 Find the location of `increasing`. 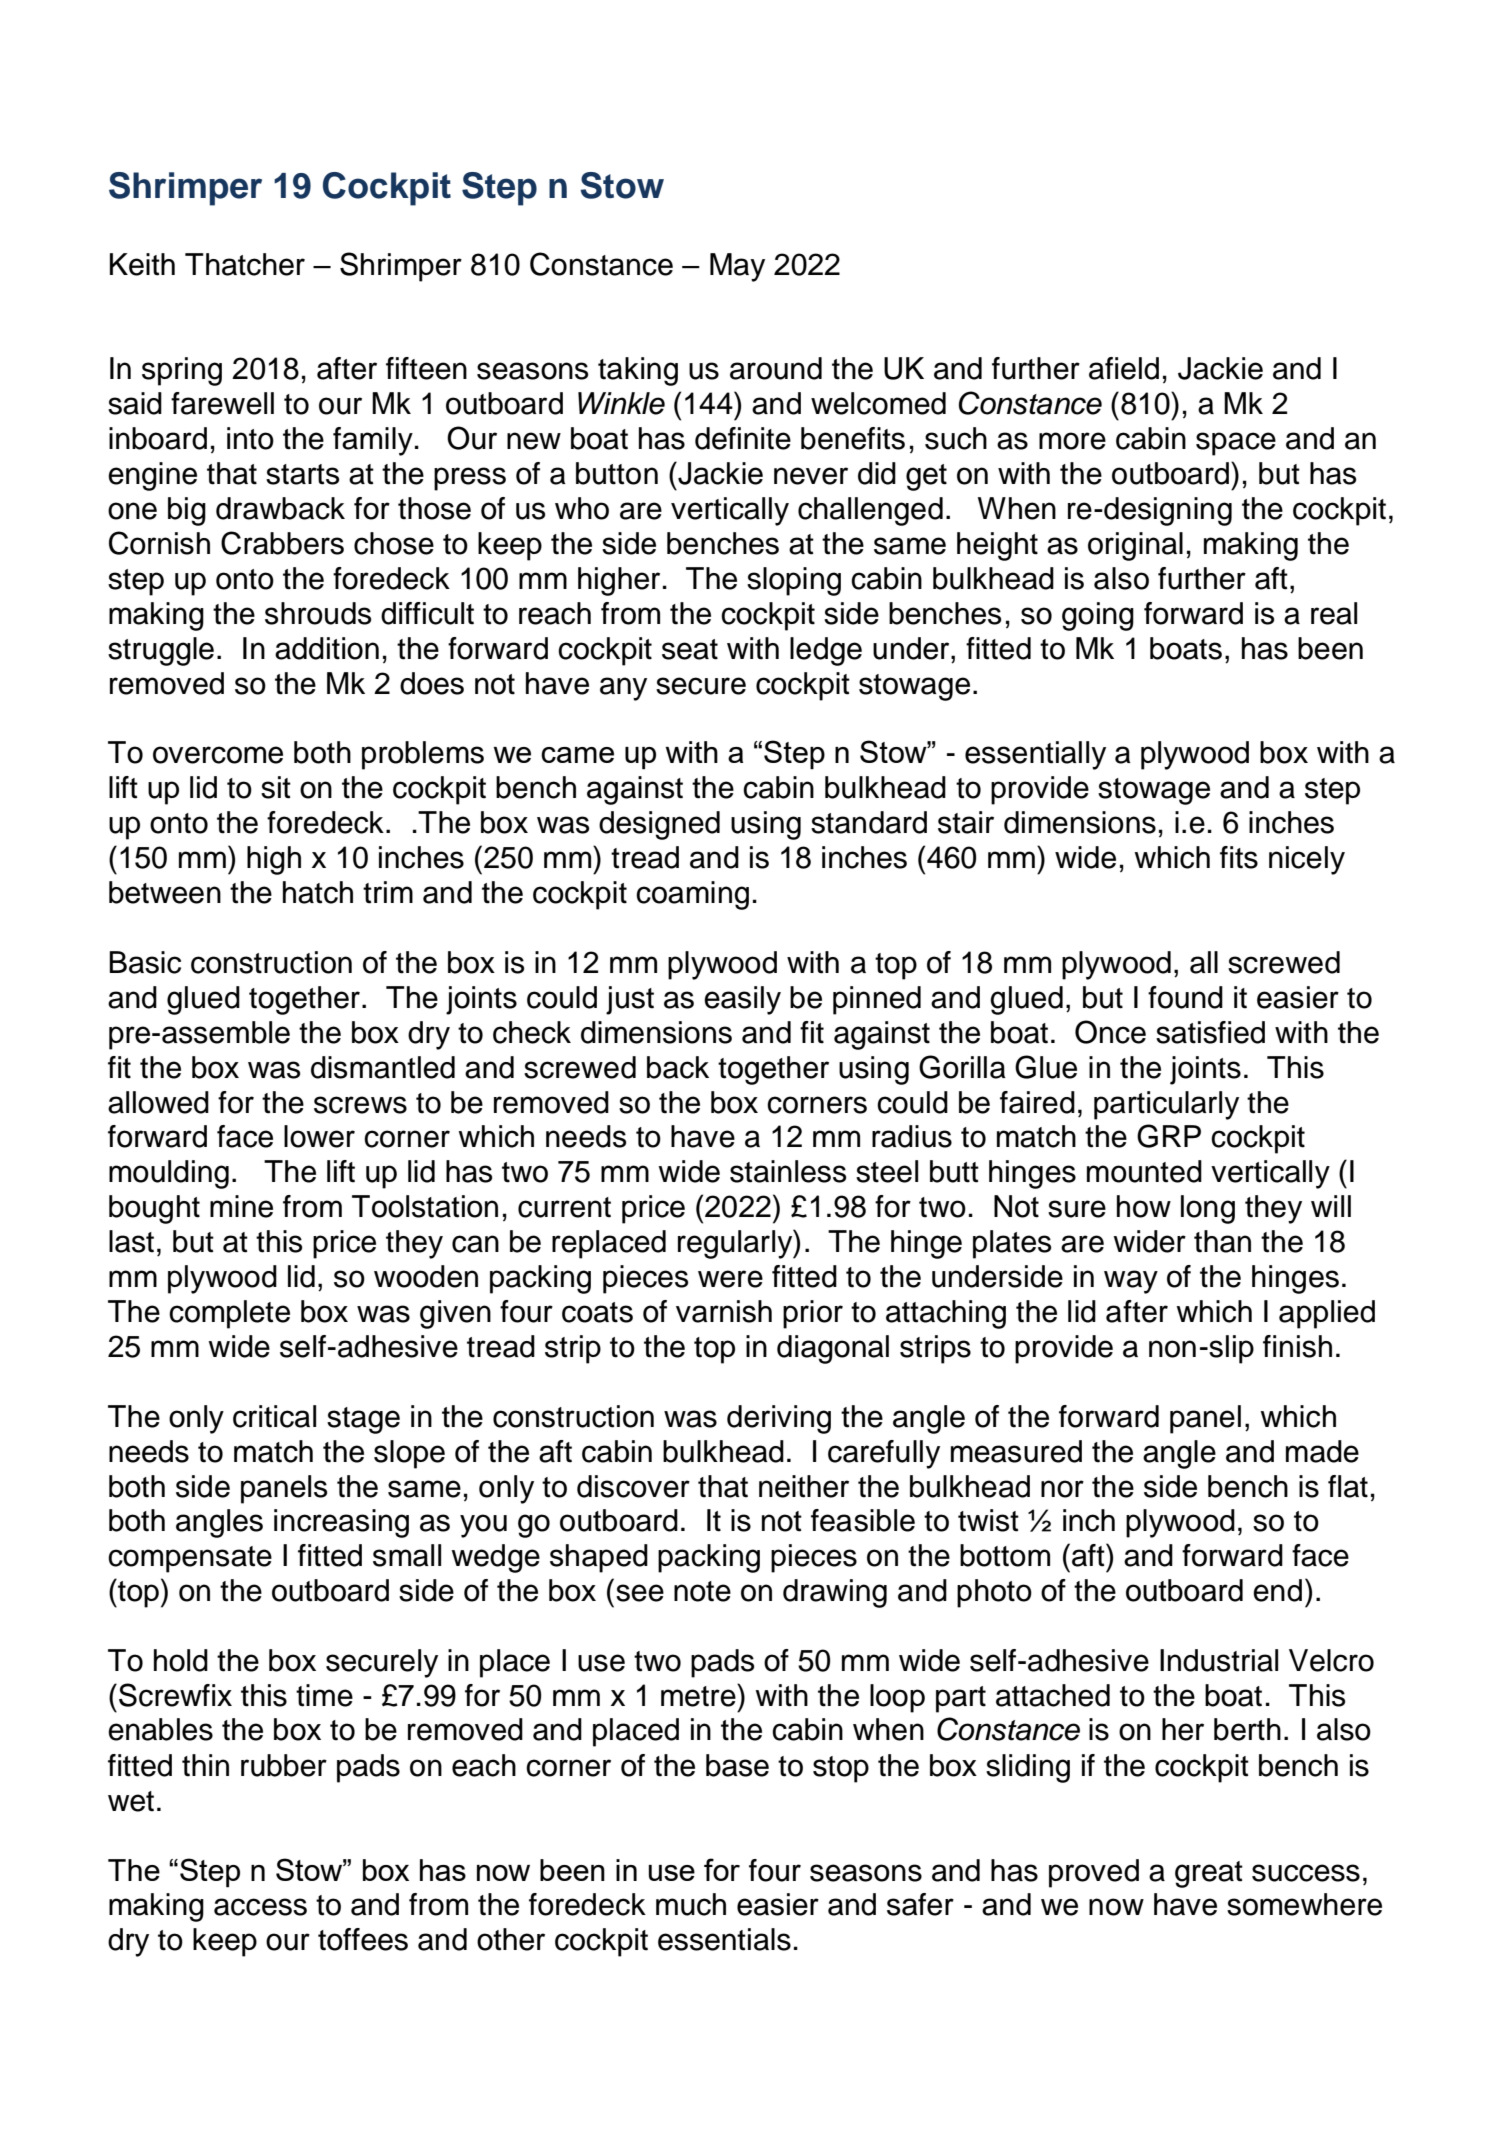

increasing is located at coordinates (341, 1523).
